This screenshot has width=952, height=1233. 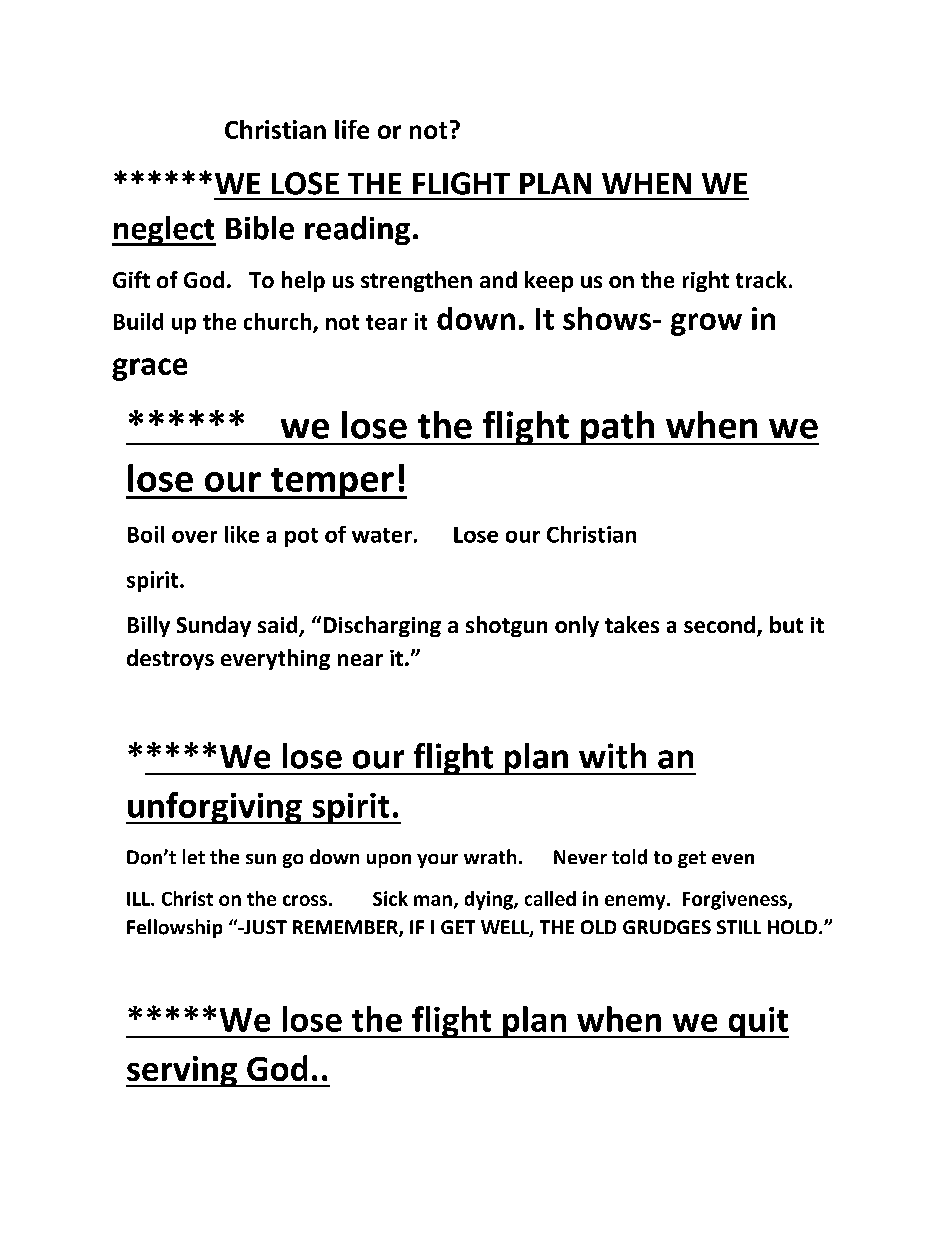 What do you see at coordinates (757, 1022) in the screenshot?
I see `quit` at bounding box center [757, 1022].
